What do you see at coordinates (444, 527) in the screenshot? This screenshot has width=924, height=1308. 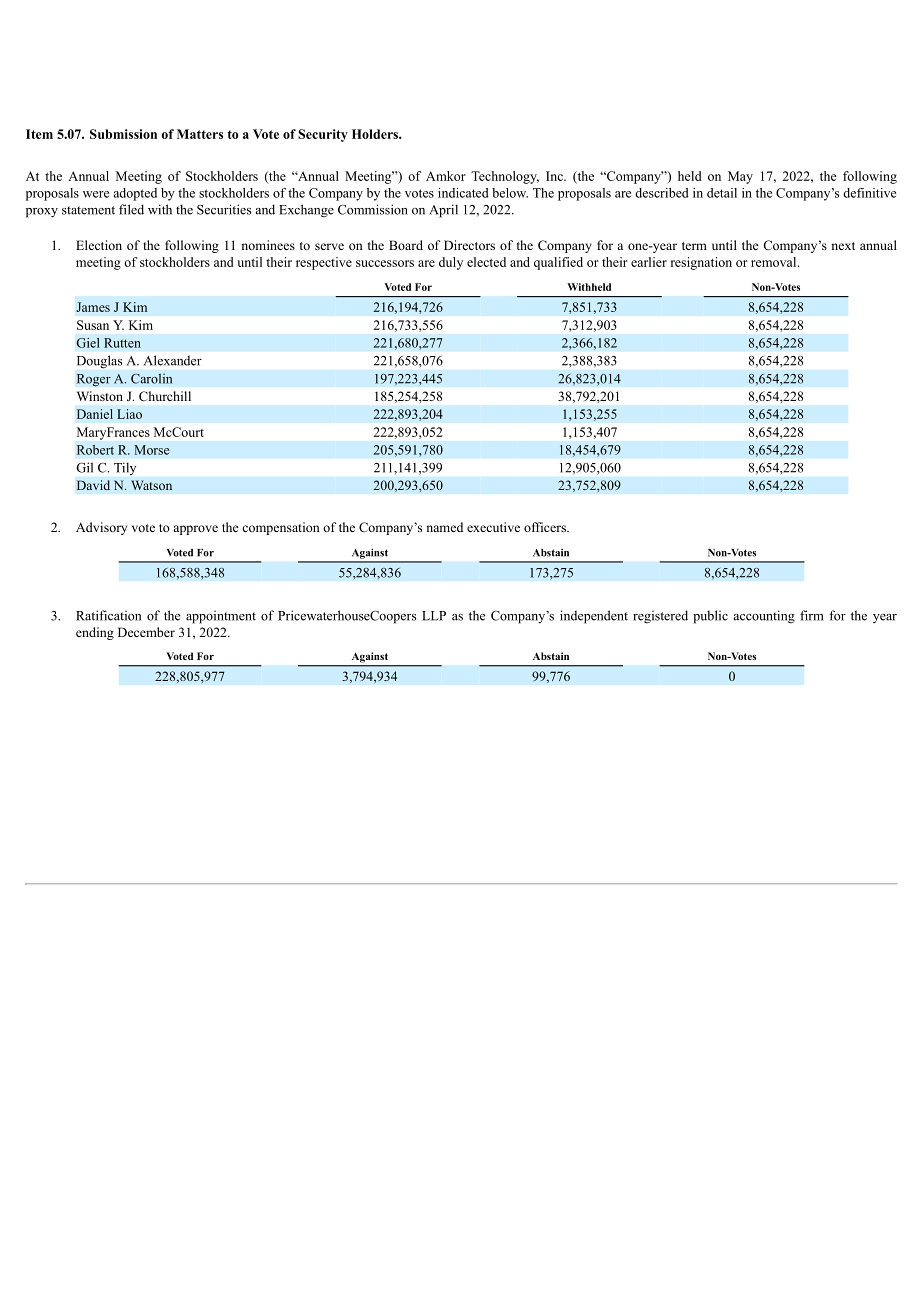 I see `named` at bounding box center [444, 527].
